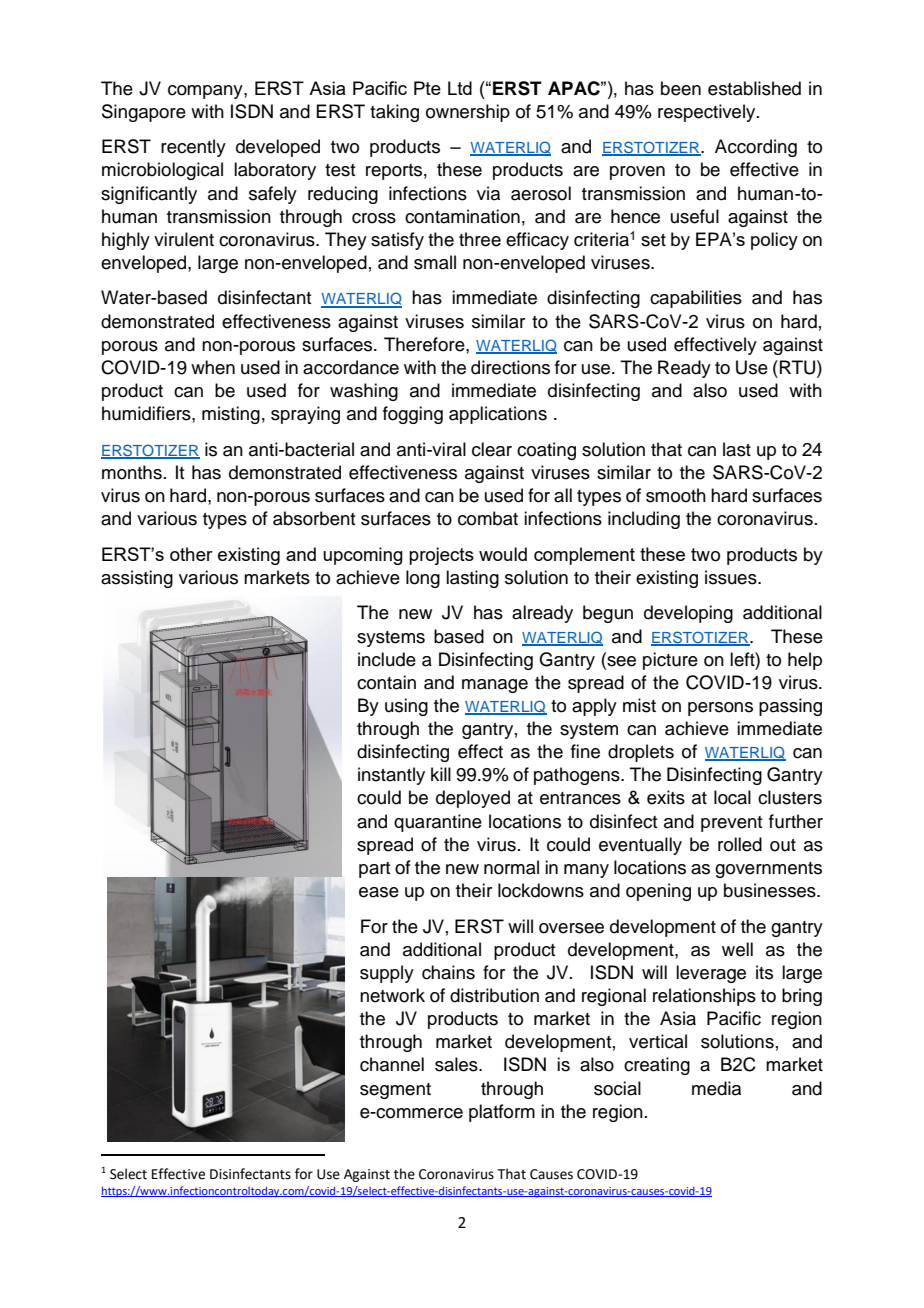 This screenshot has width=924, height=1308. Describe the element at coordinates (468, 113) in the screenshot. I see `ownership` at that location.
